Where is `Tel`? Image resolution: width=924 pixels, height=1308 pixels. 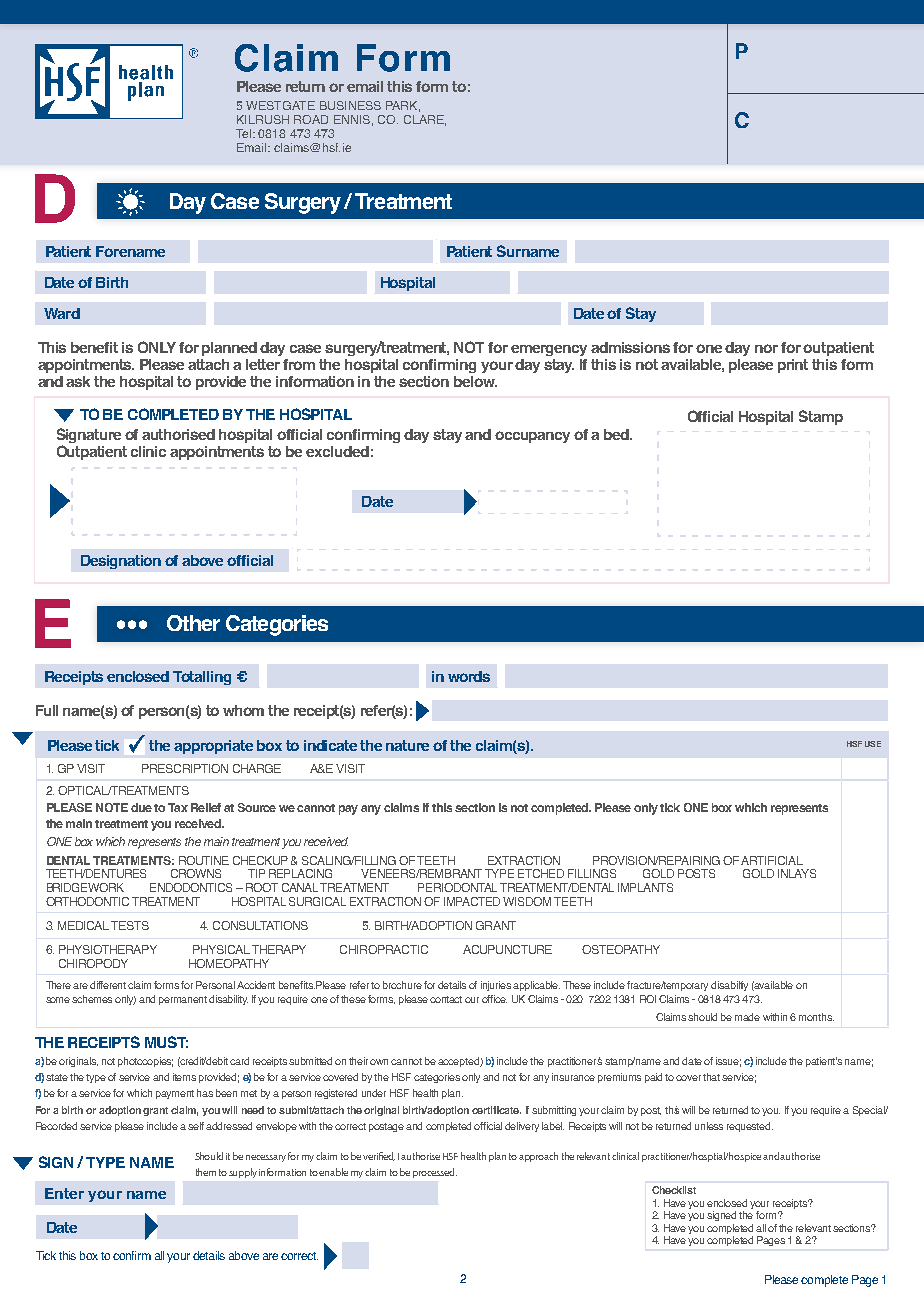
Tel is located at coordinates (245, 133).
